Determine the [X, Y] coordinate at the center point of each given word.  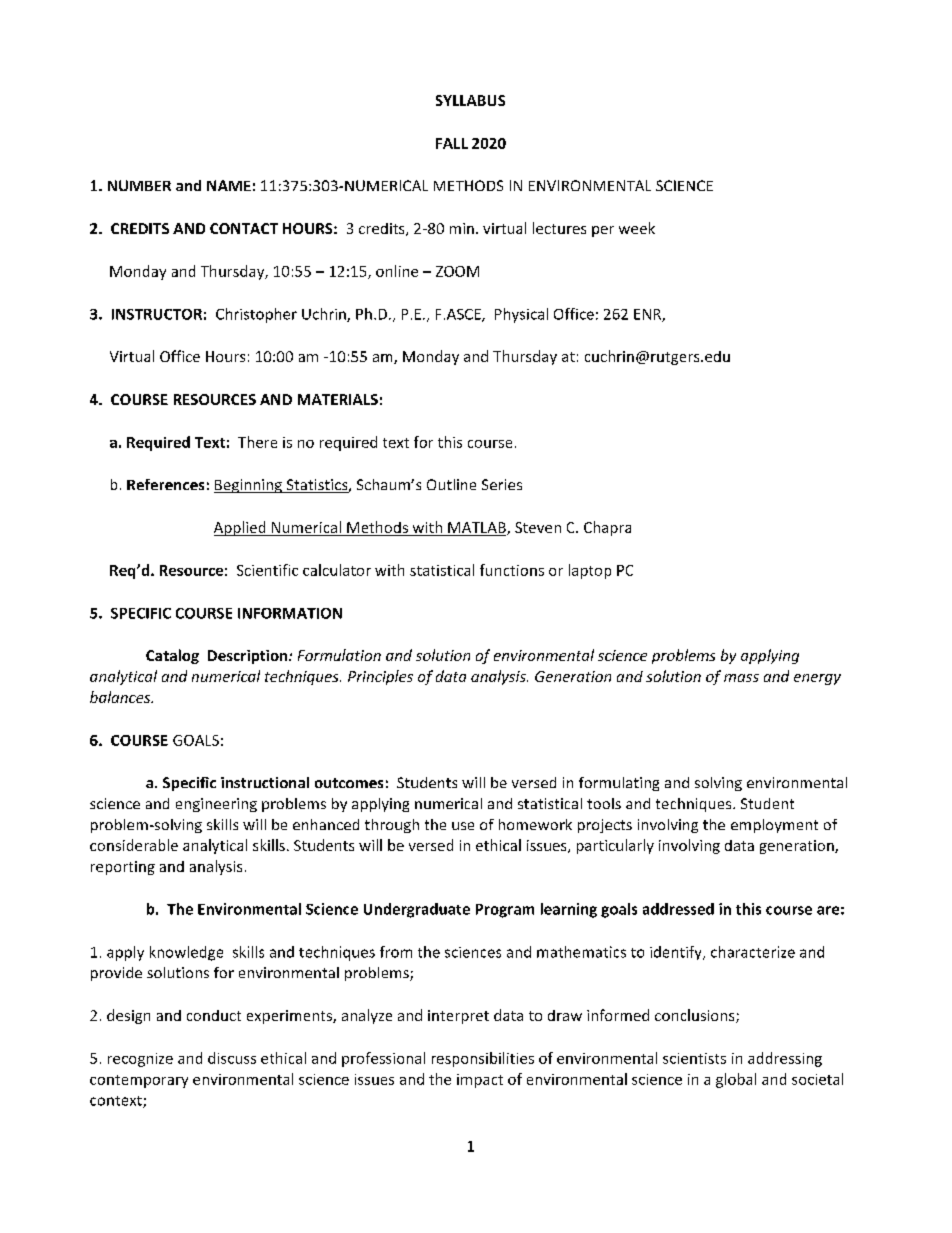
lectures [559, 228]
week [637, 228]
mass [741, 678]
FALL [452, 143]
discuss [232, 1058]
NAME [229, 185]
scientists [694, 1058]
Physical [521, 315]
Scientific [267, 570]
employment [774, 826]
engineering [216, 805]
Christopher [256, 315]
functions [512, 570]
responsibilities [483, 1059]
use [463, 826]
